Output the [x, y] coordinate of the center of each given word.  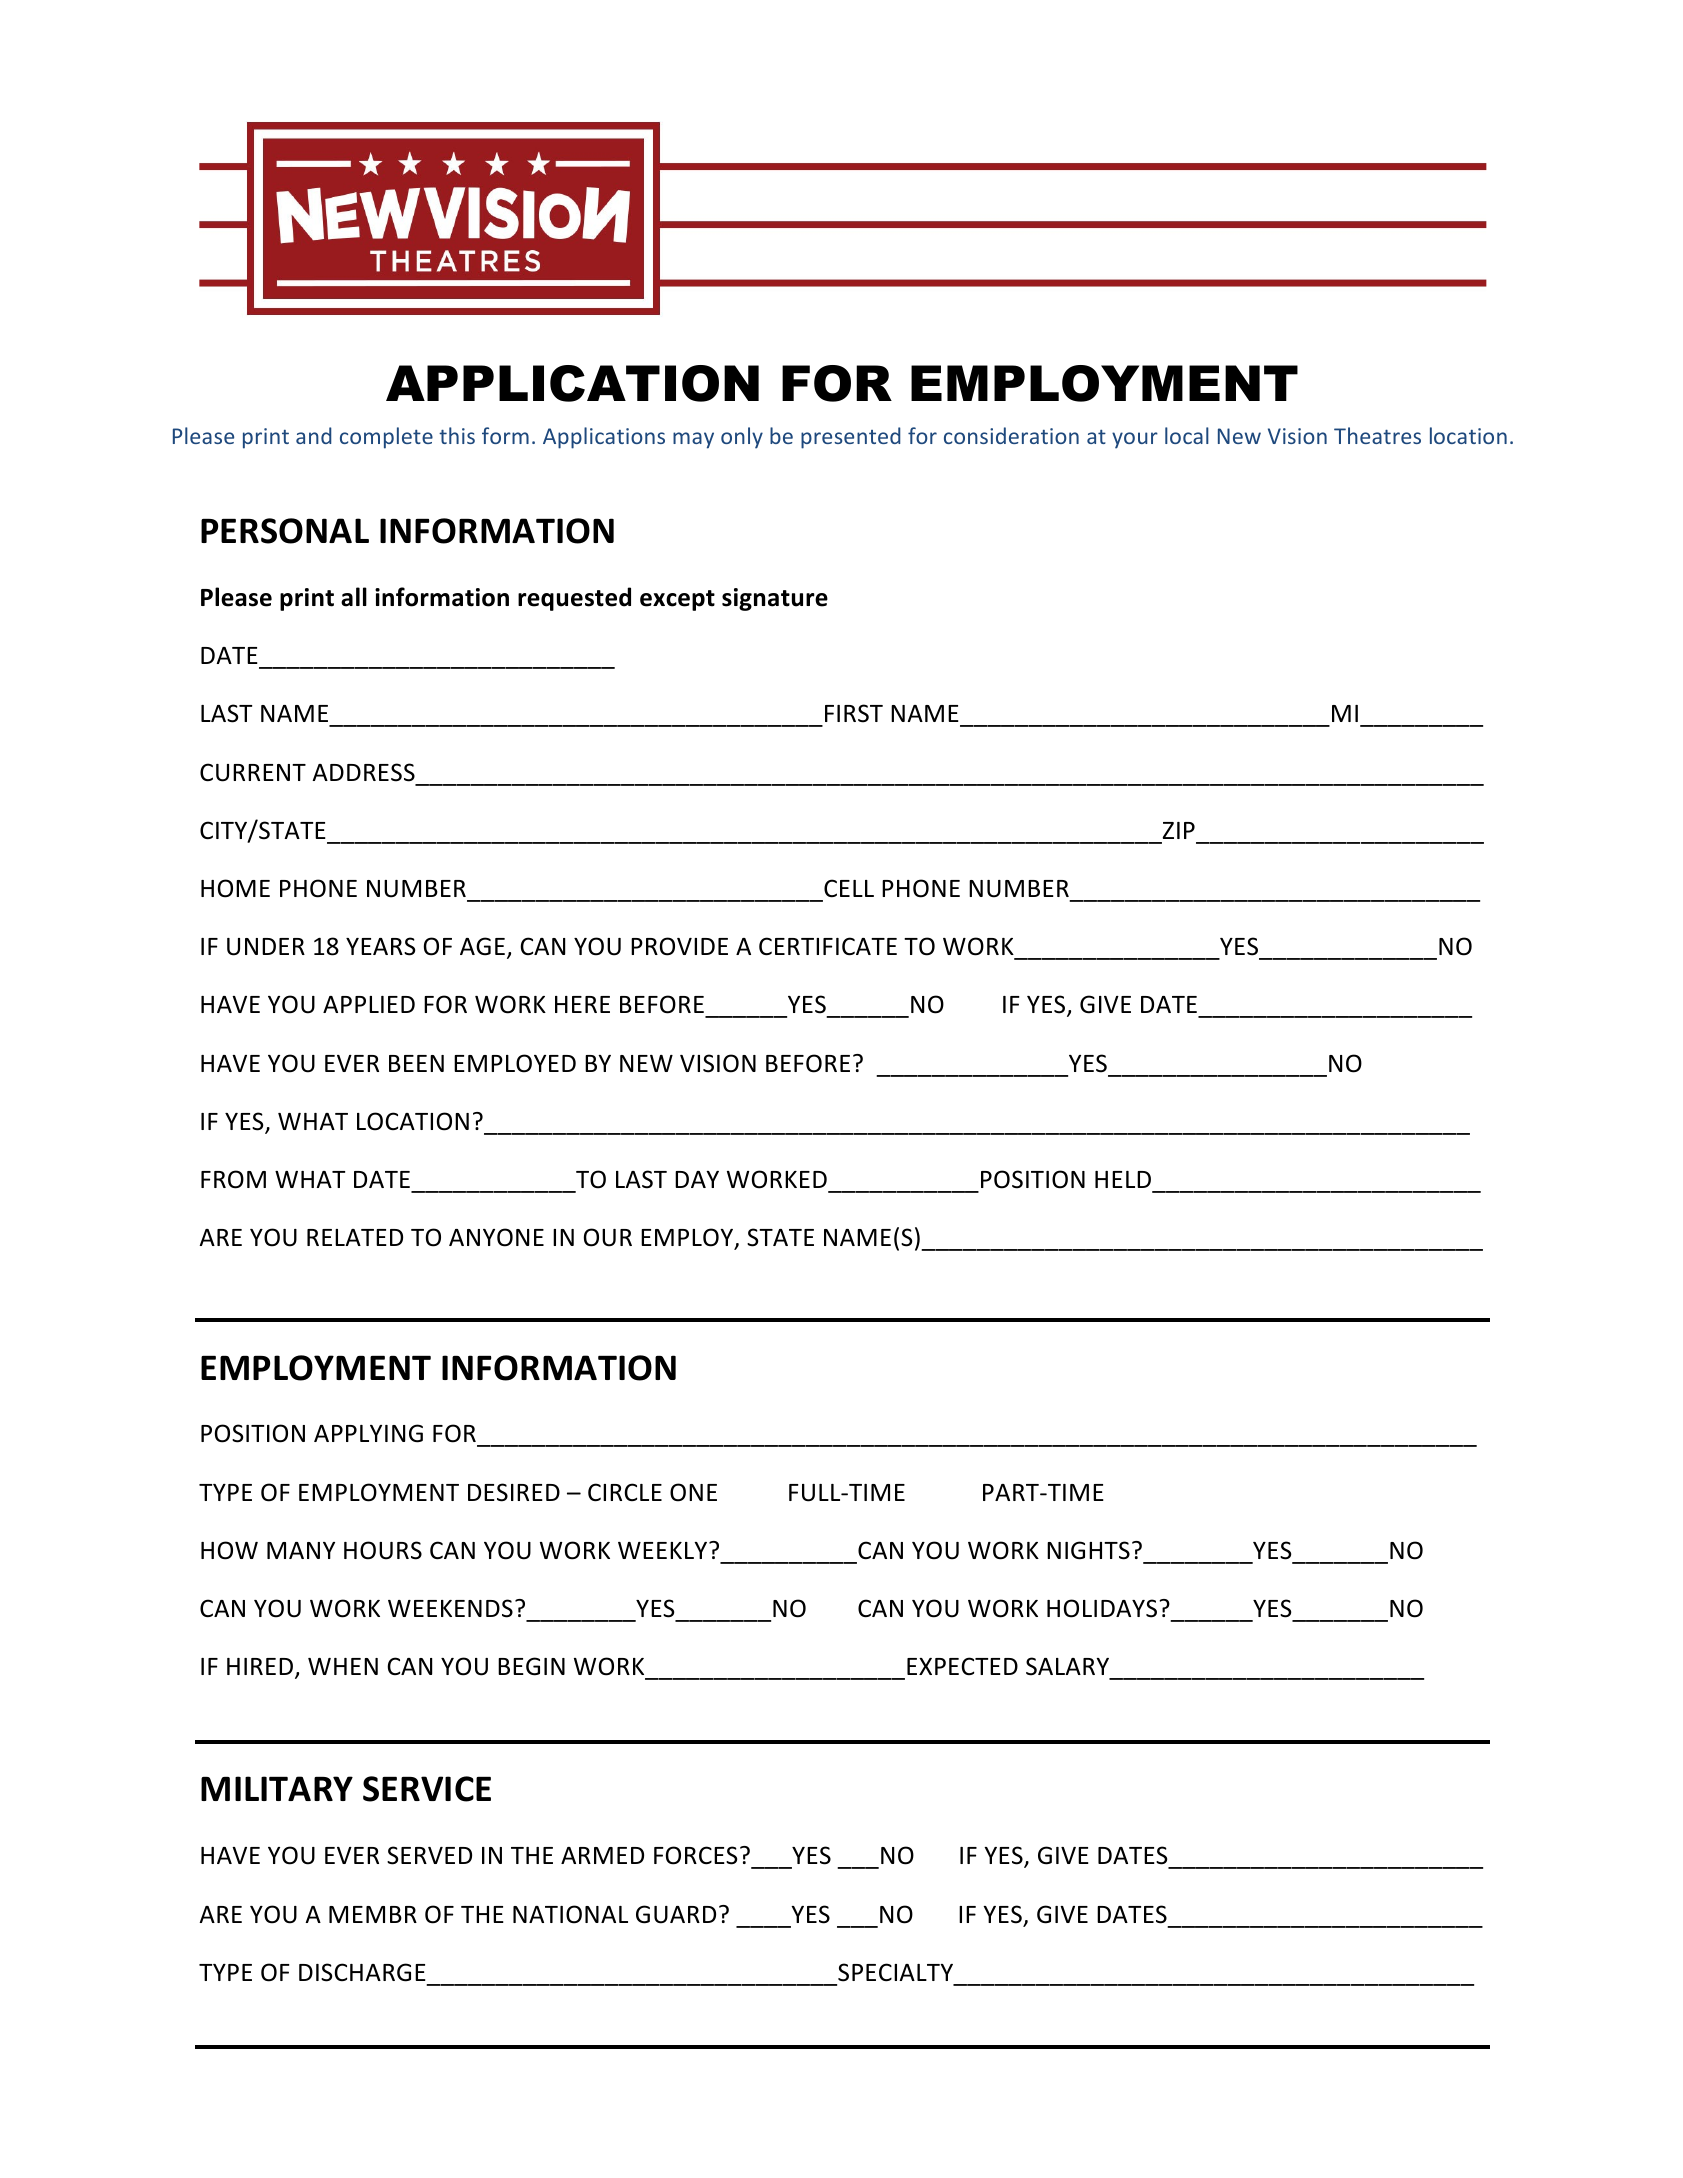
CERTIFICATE [828, 946]
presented [850, 438]
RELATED [355, 1237]
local [1187, 435]
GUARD [676, 1914]
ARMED [602, 1855]
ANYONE [496, 1237]
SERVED [429, 1855]
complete [386, 438]
